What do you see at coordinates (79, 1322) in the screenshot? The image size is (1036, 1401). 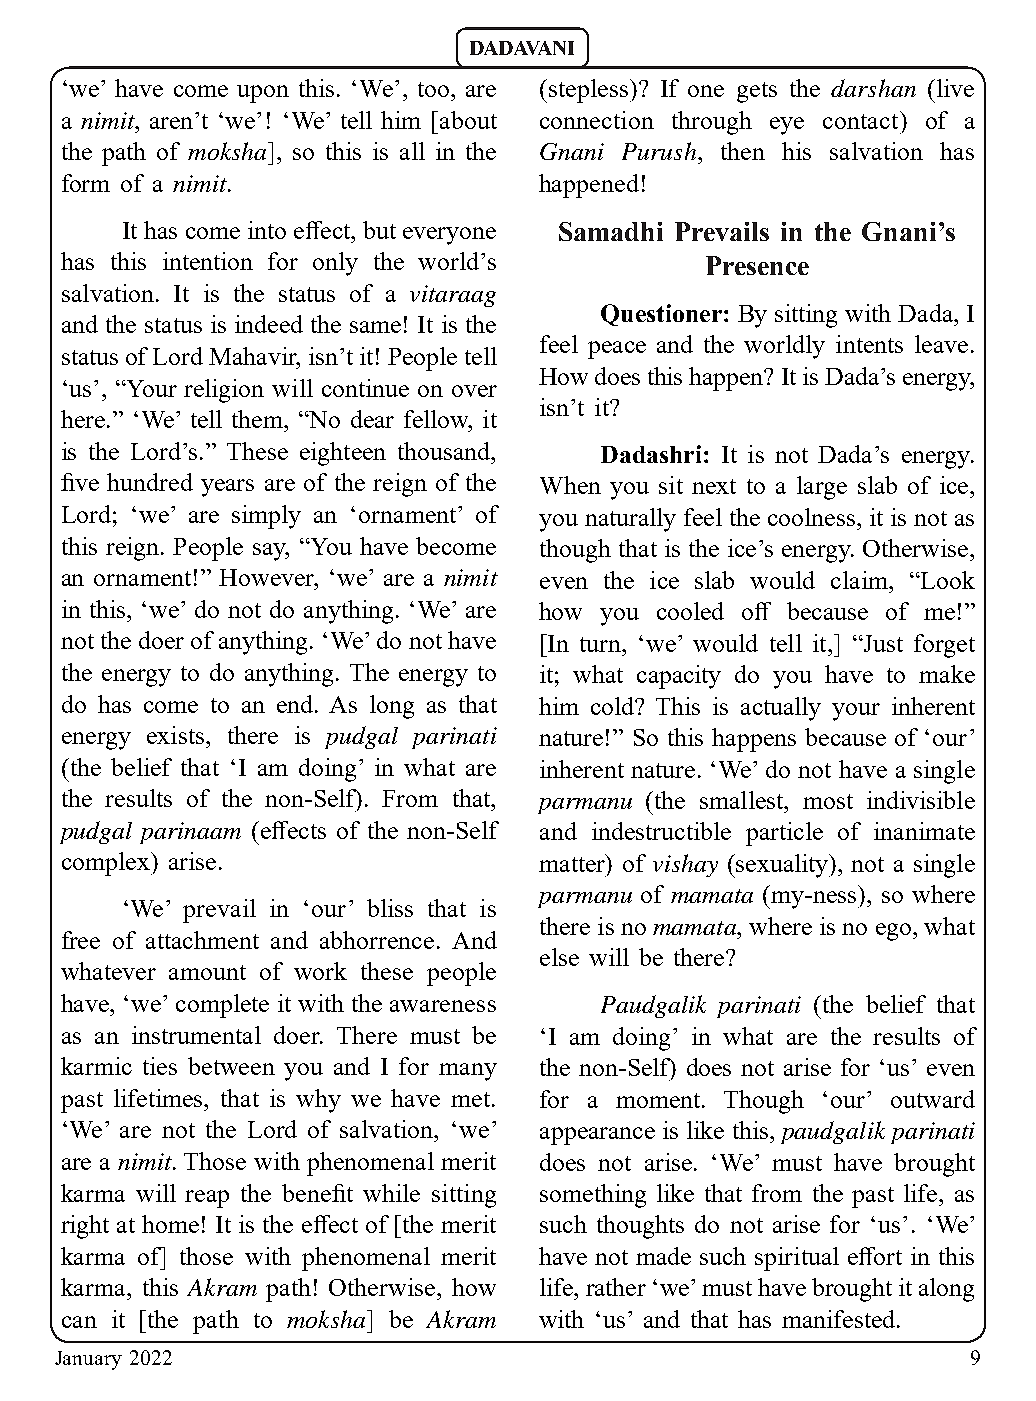 I see `can` at bounding box center [79, 1322].
